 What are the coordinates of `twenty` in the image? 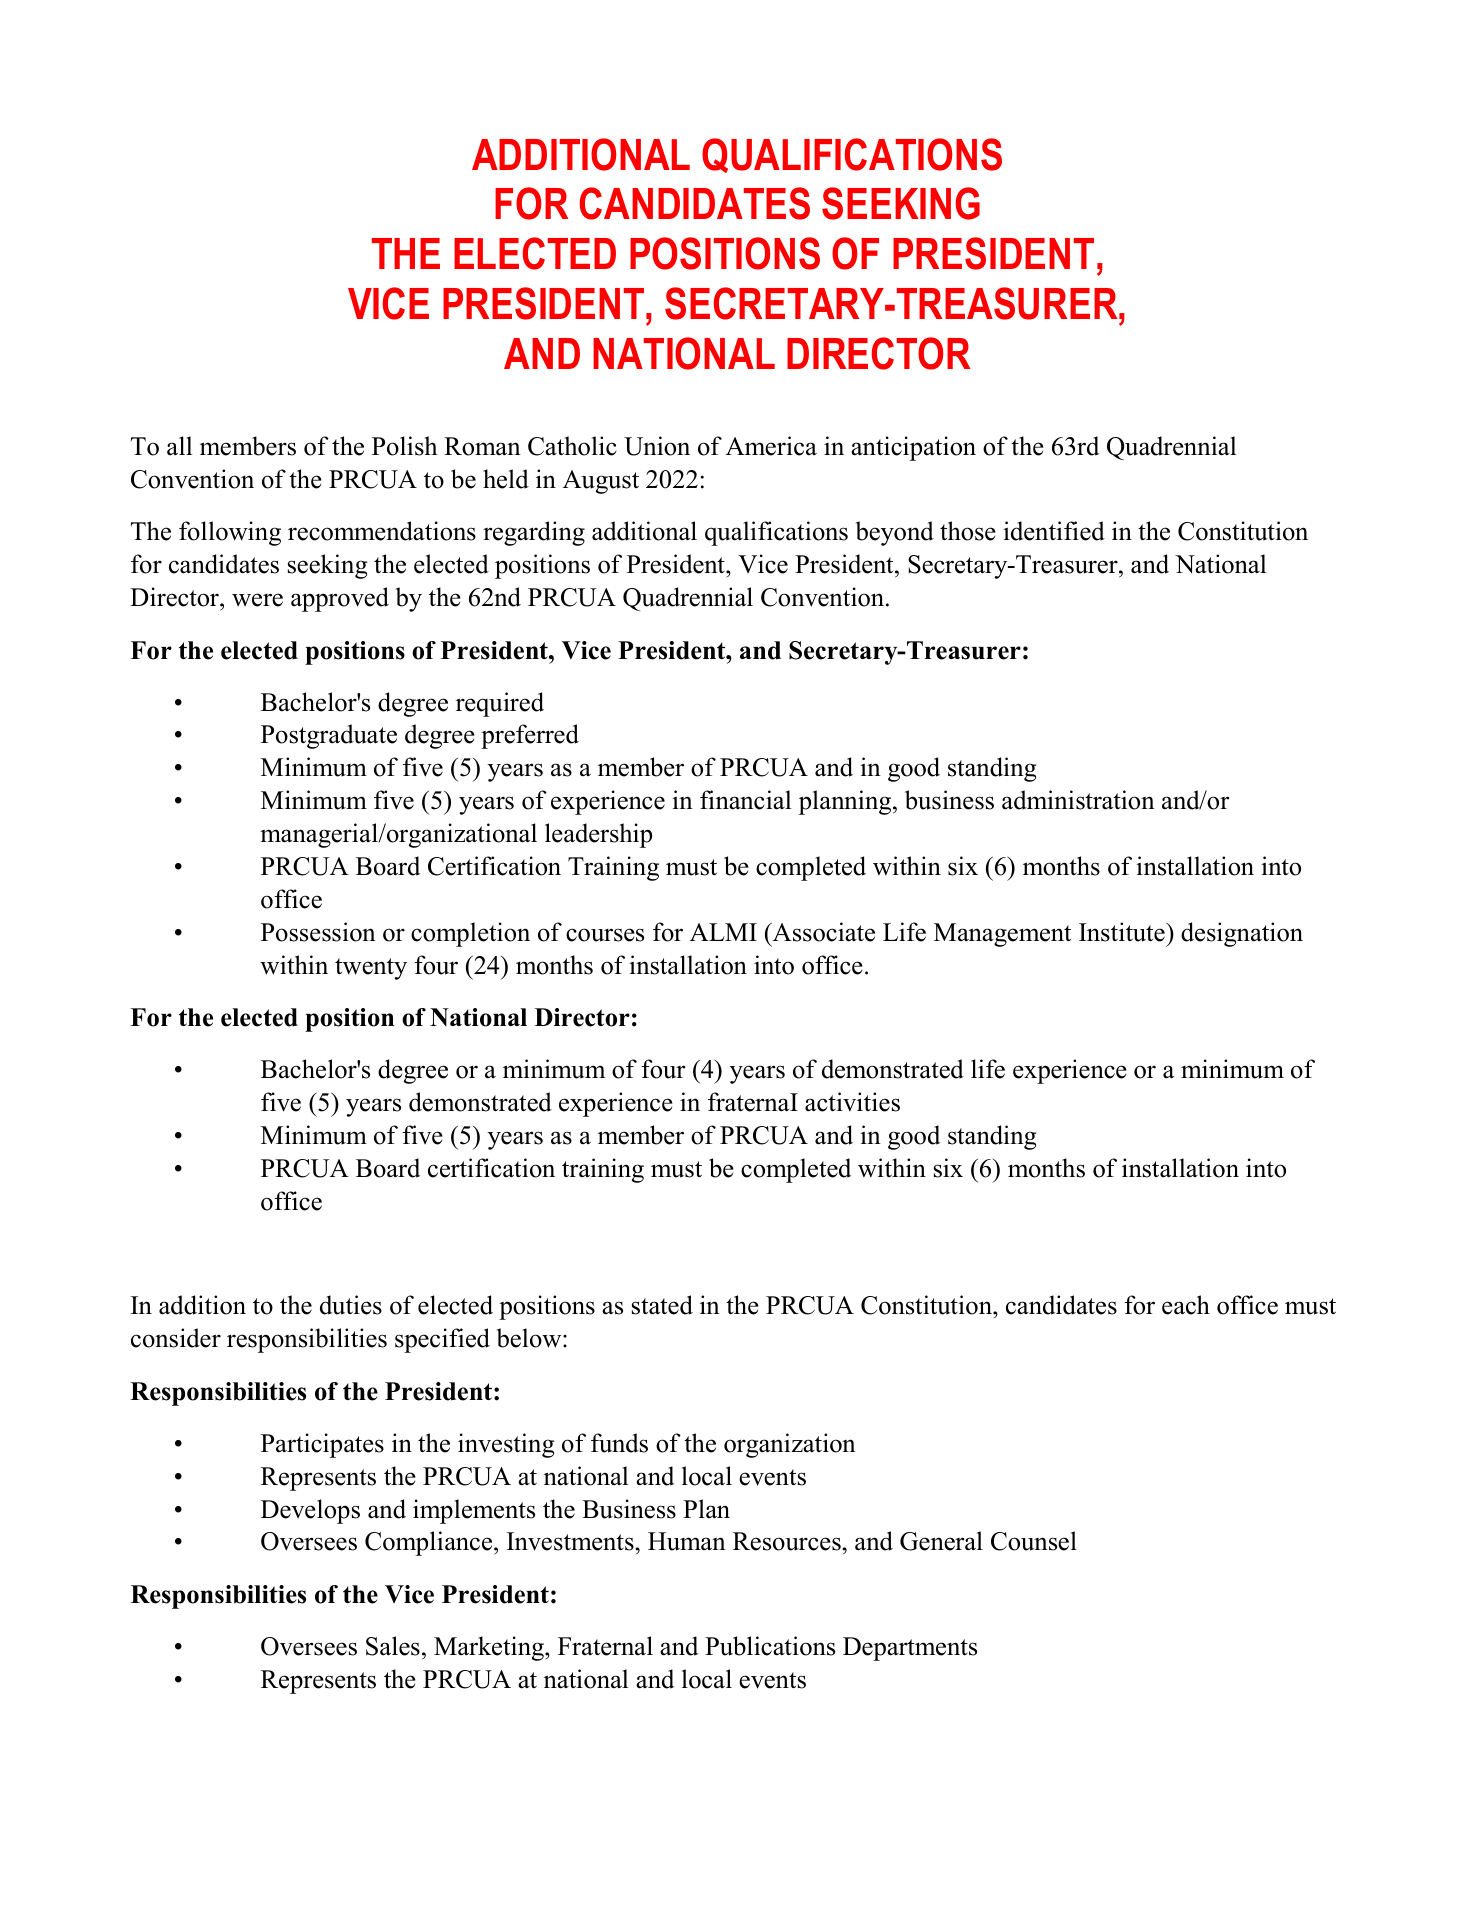 It's located at (371, 969).
